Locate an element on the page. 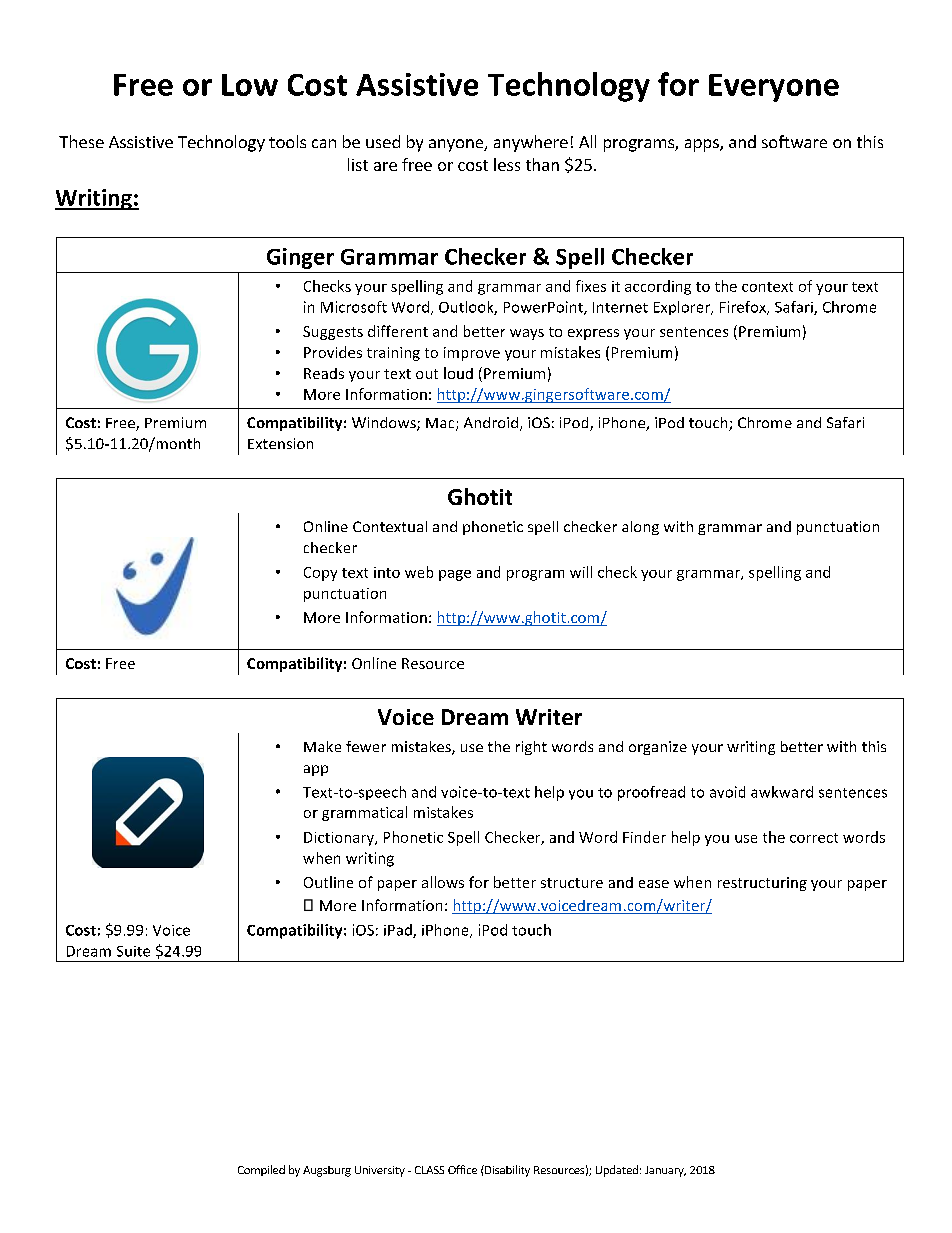 This page has height=1233, width=952. Firefox is located at coordinates (744, 308).
